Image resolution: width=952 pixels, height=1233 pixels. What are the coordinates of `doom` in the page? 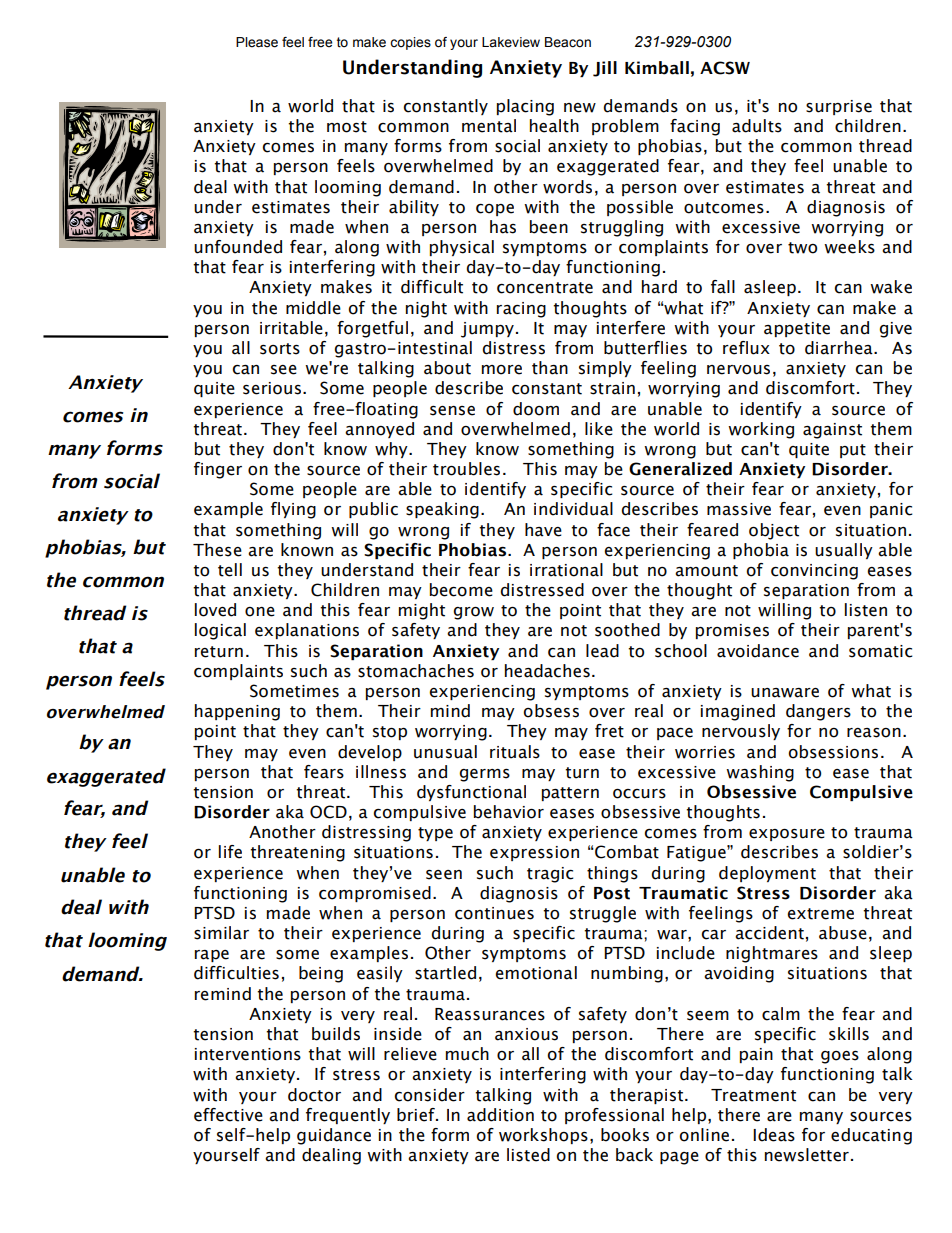 It's located at (536, 409).
